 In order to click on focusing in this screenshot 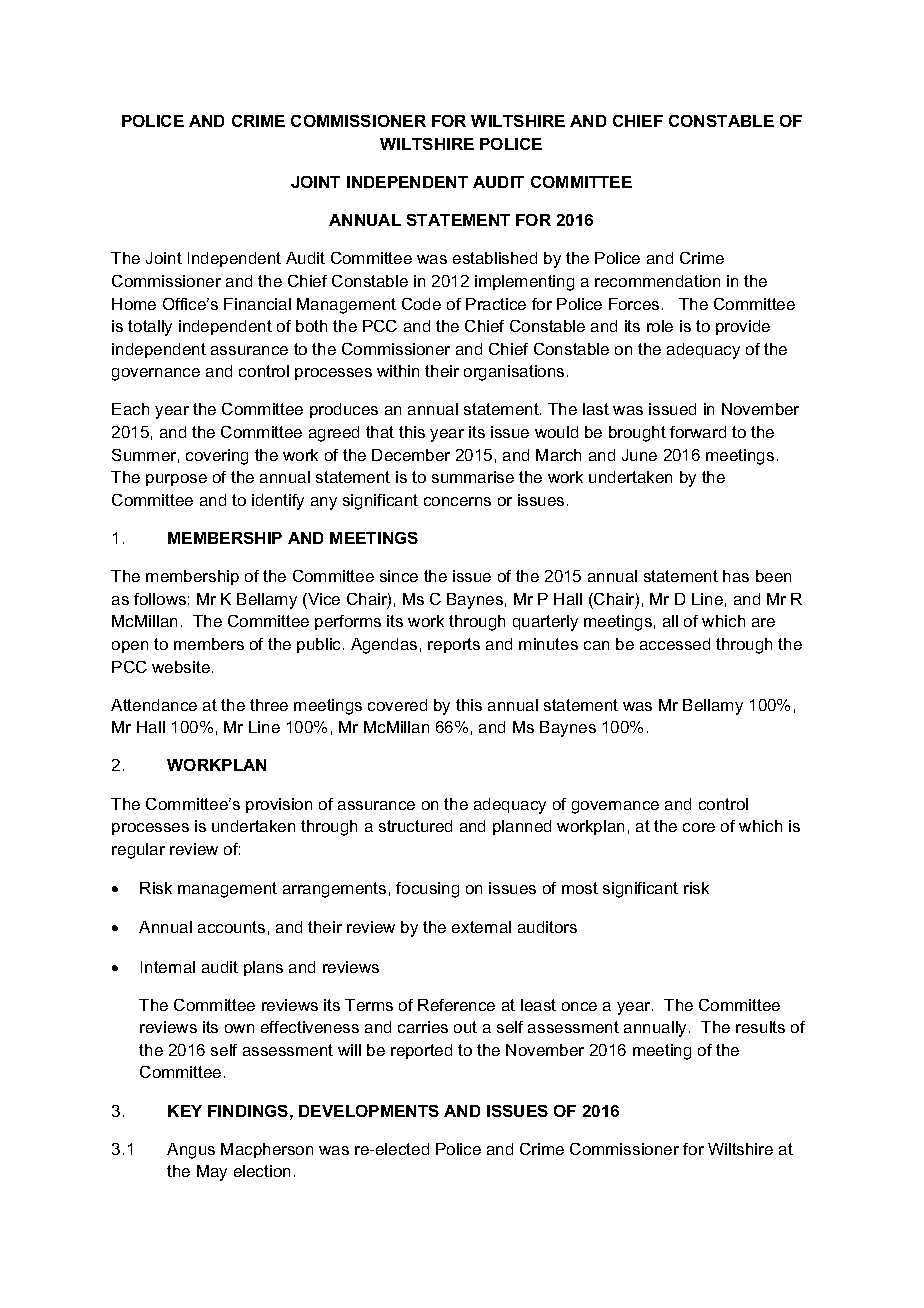, I will do `click(427, 890)`.
